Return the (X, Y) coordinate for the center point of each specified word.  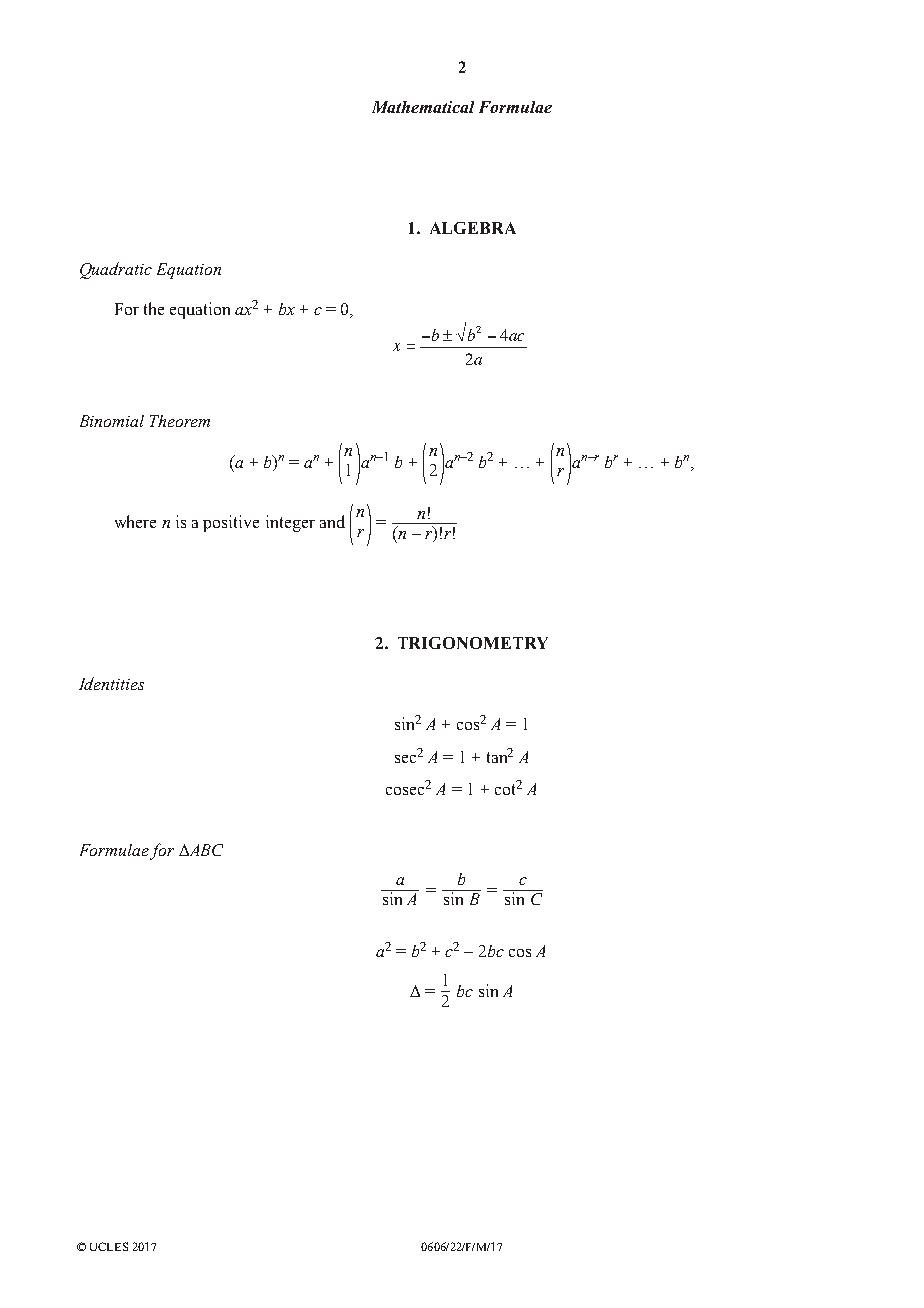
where (135, 521)
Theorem (180, 421)
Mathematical (423, 107)
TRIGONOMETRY (473, 643)
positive (231, 523)
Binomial (112, 421)
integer (290, 523)
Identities (111, 683)
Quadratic (116, 270)
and (332, 521)
